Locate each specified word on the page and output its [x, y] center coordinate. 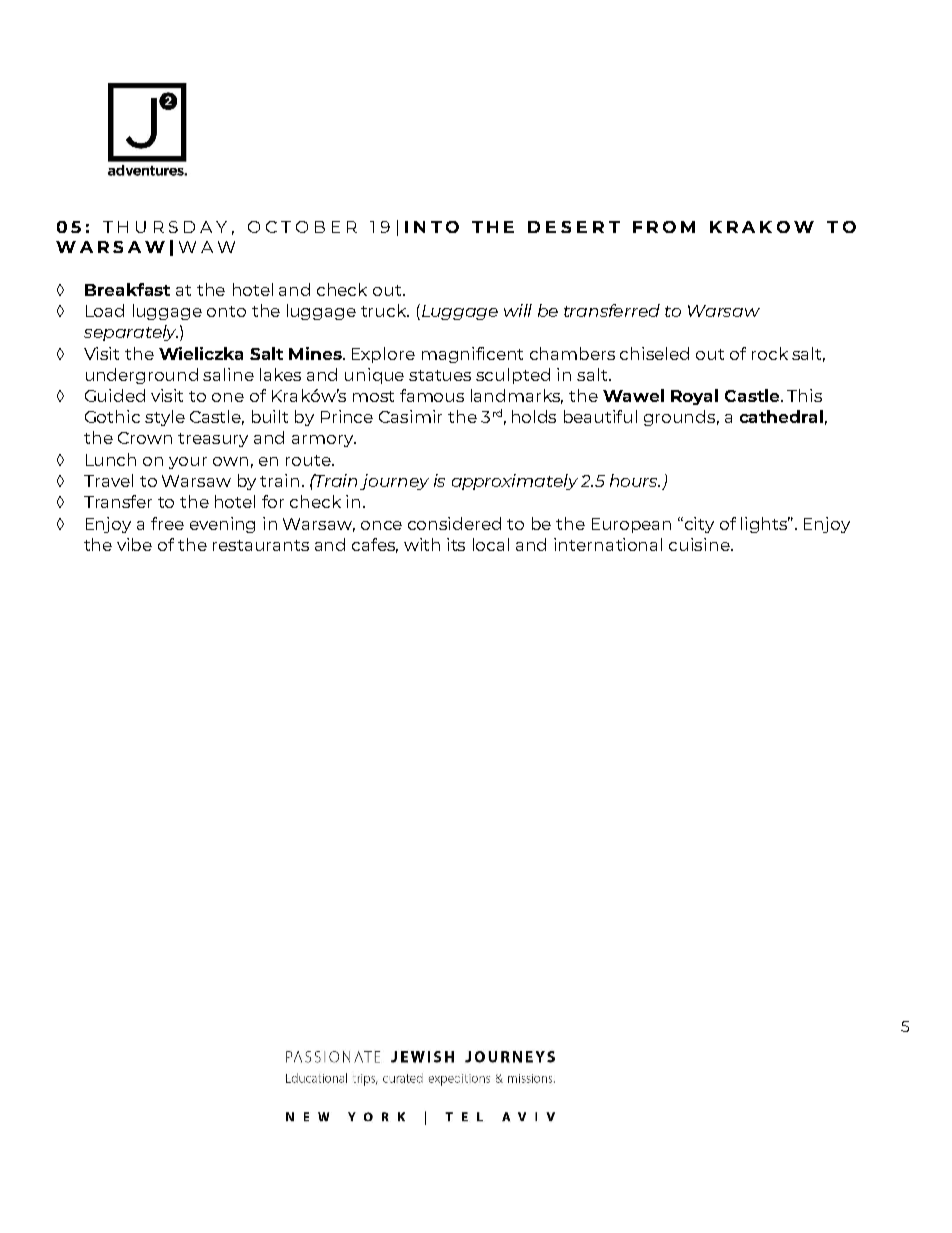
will [518, 310]
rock [770, 353]
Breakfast [127, 289]
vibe [134, 544]
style [165, 418]
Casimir [410, 416]
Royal [694, 397]
